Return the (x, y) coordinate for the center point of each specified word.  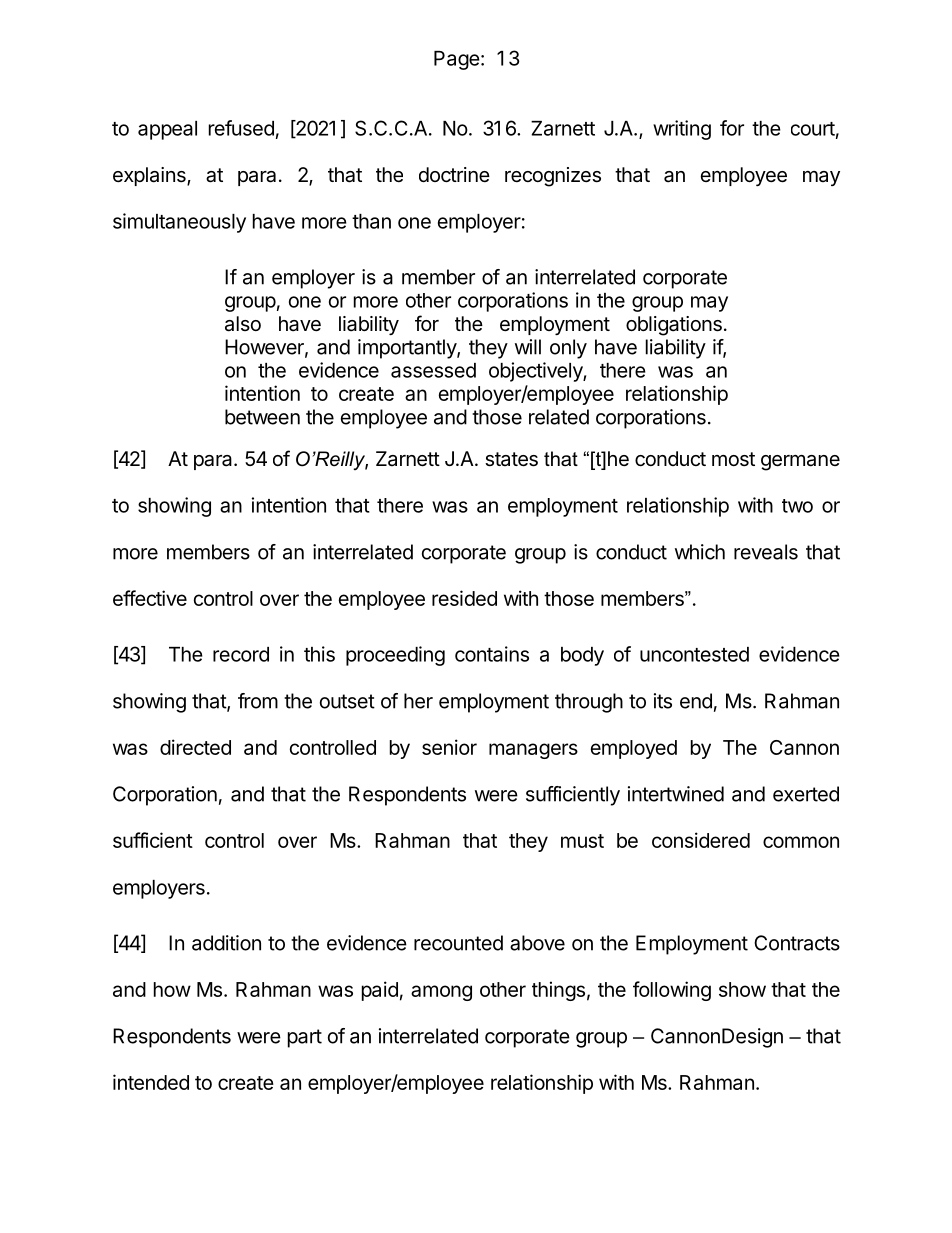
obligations (674, 326)
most (733, 459)
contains (492, 654)
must (582, 841)
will (528, 347)
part (305, 1038)
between (262, 417)
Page (457, 60)
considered (701, 840)
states (511, 459)
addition (226, 943)
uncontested (694, 654)
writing (682, 130)
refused (241, 128)
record (241, 654)
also (243, 324)
